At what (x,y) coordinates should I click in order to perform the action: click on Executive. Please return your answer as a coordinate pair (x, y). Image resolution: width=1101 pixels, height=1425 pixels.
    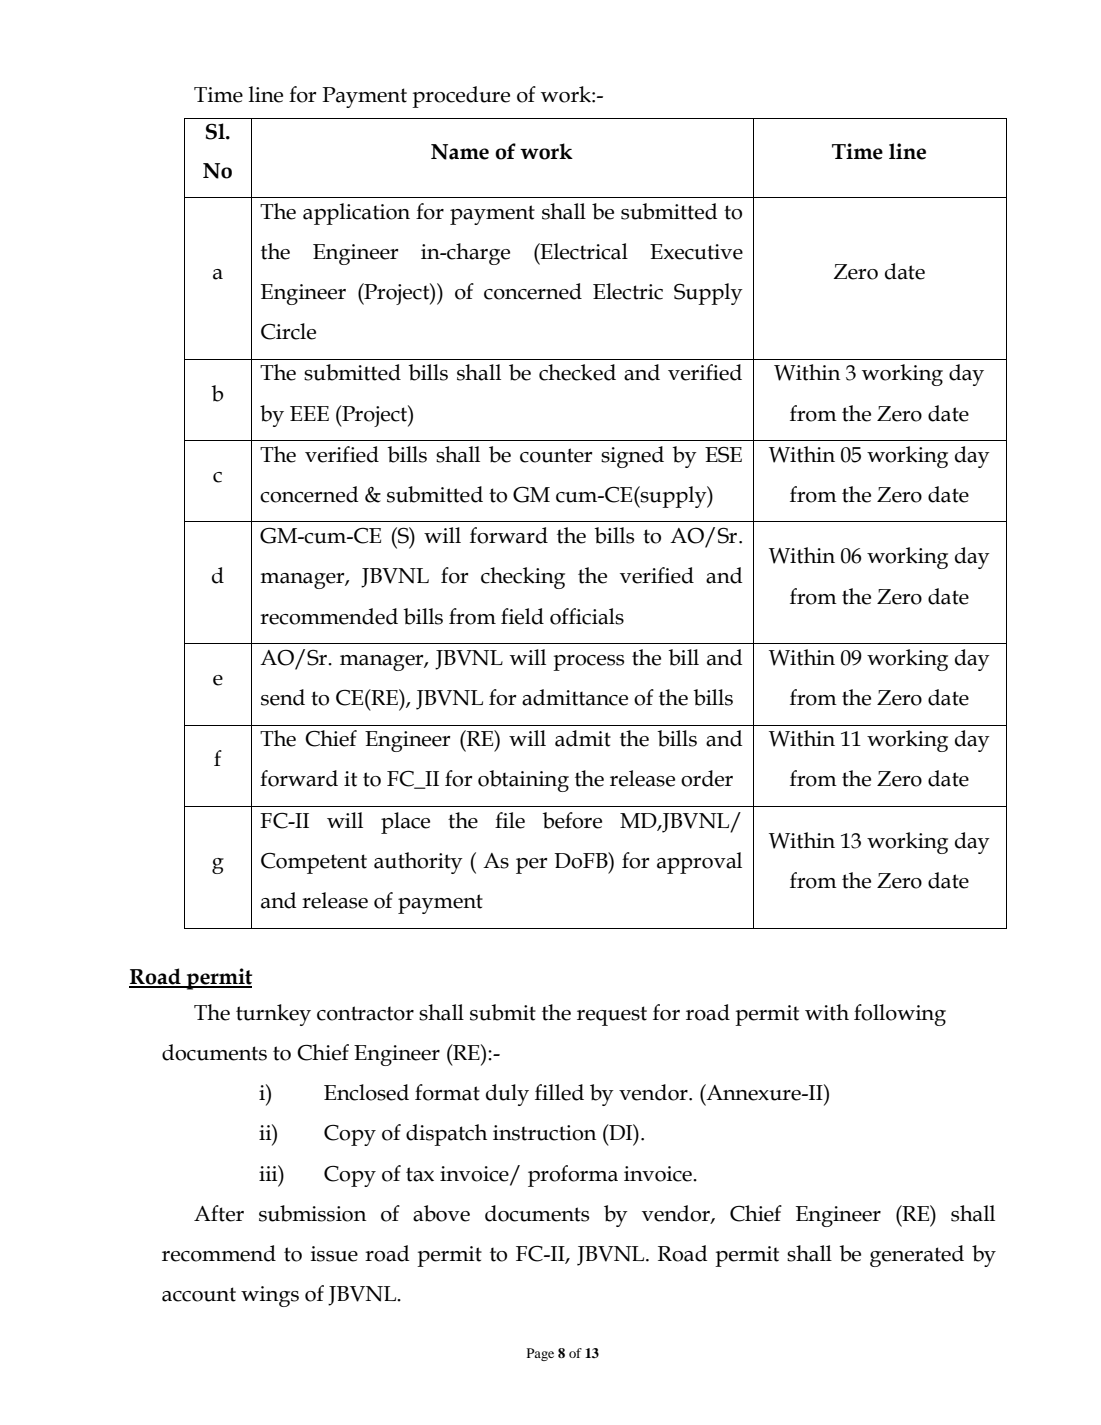
    Looking at the image, I should click on (696, 252).
